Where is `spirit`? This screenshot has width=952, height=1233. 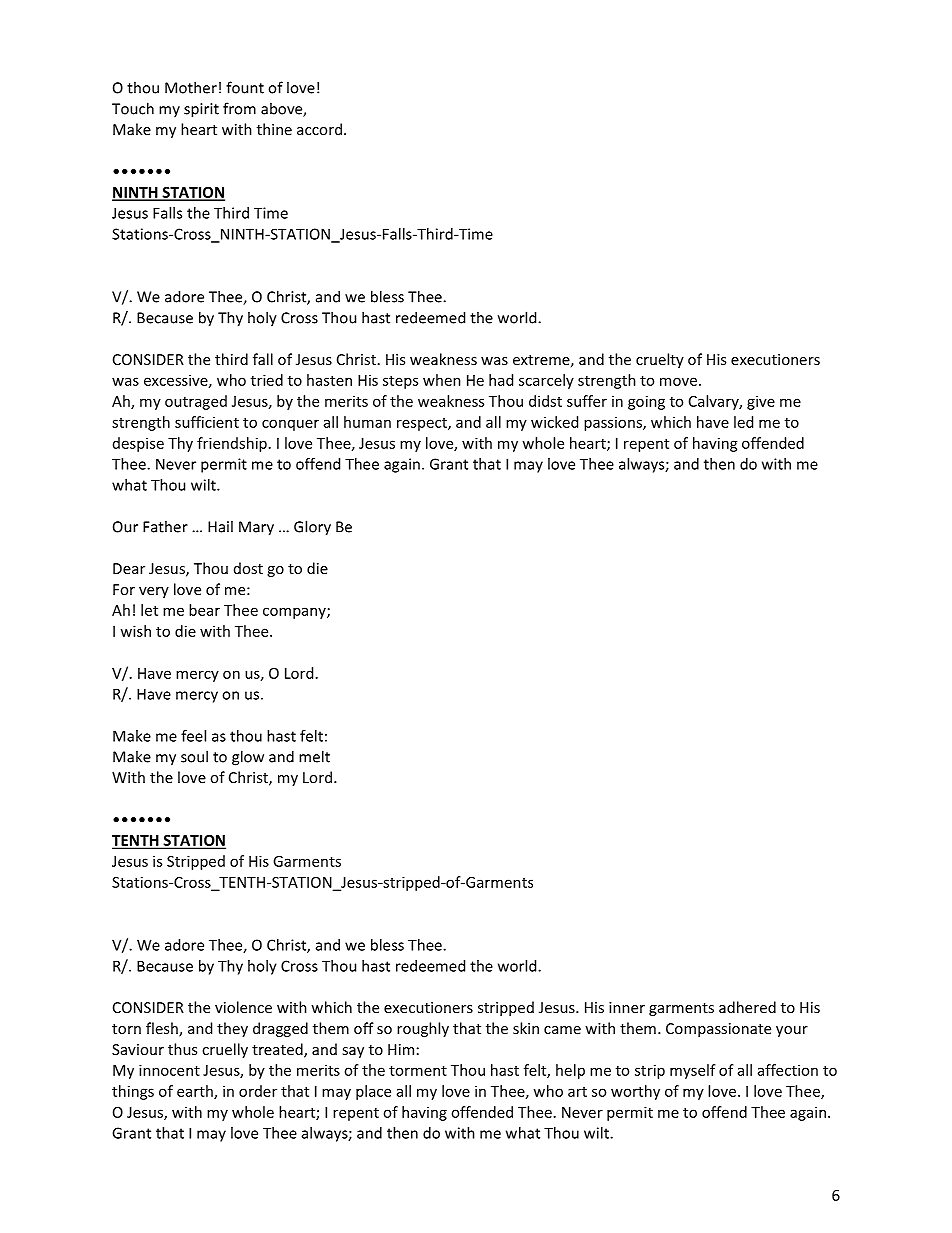 spirit is located at coordinates (201, 110).
